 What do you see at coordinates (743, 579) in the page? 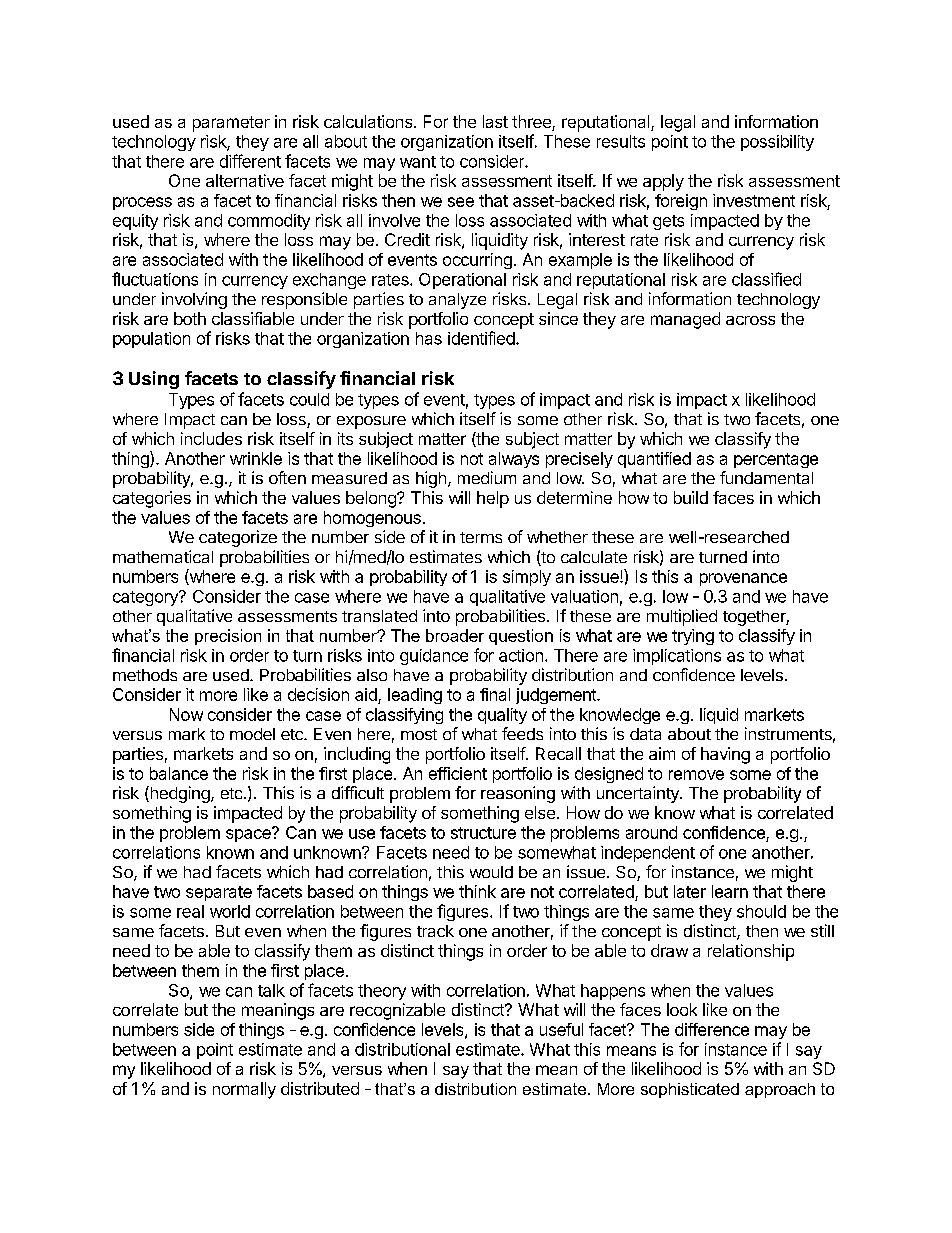
I see `provenance` at bounding box center [743, 579].
